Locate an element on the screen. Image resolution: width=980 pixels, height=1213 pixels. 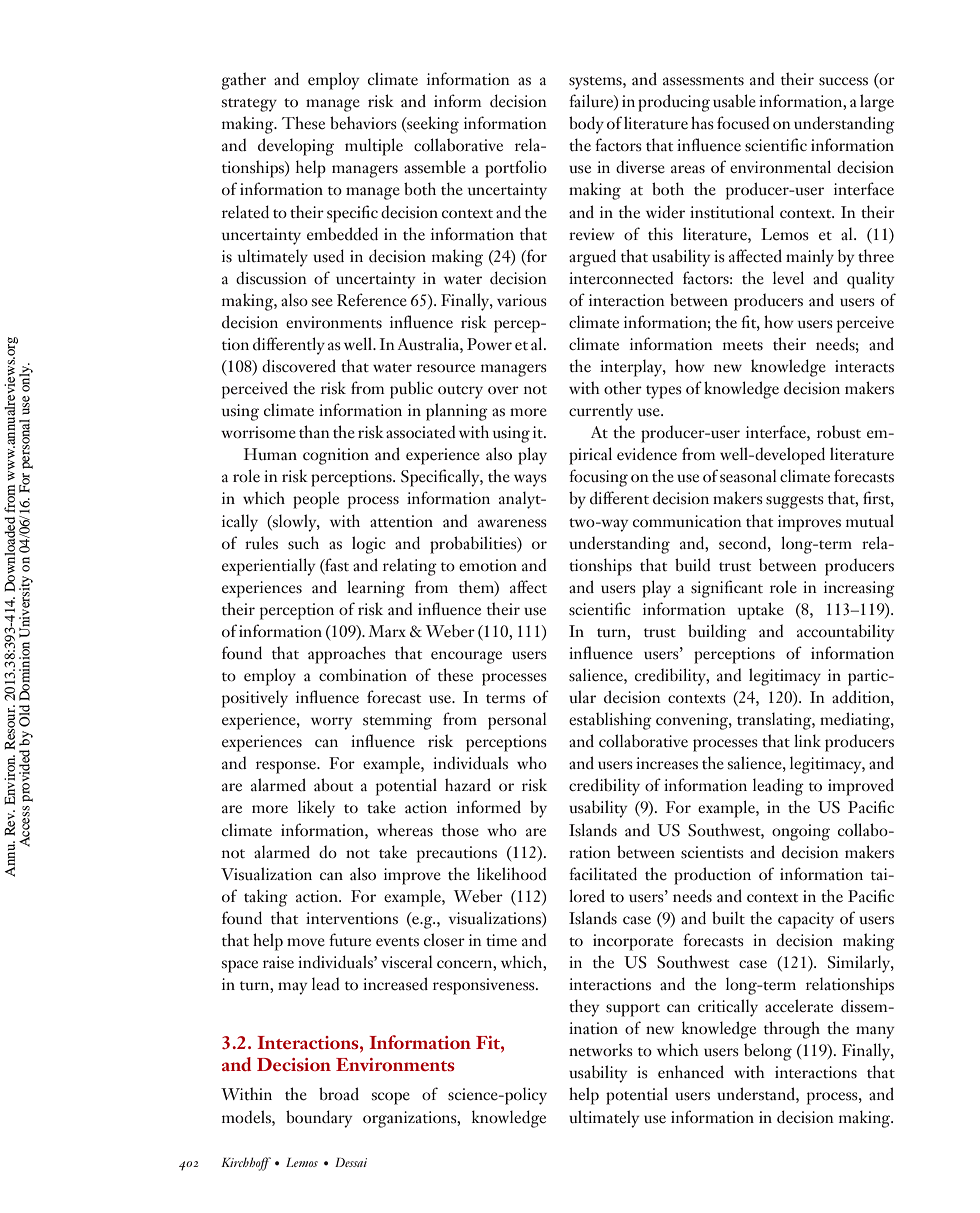
robust is located at coordinates (839, 432).
